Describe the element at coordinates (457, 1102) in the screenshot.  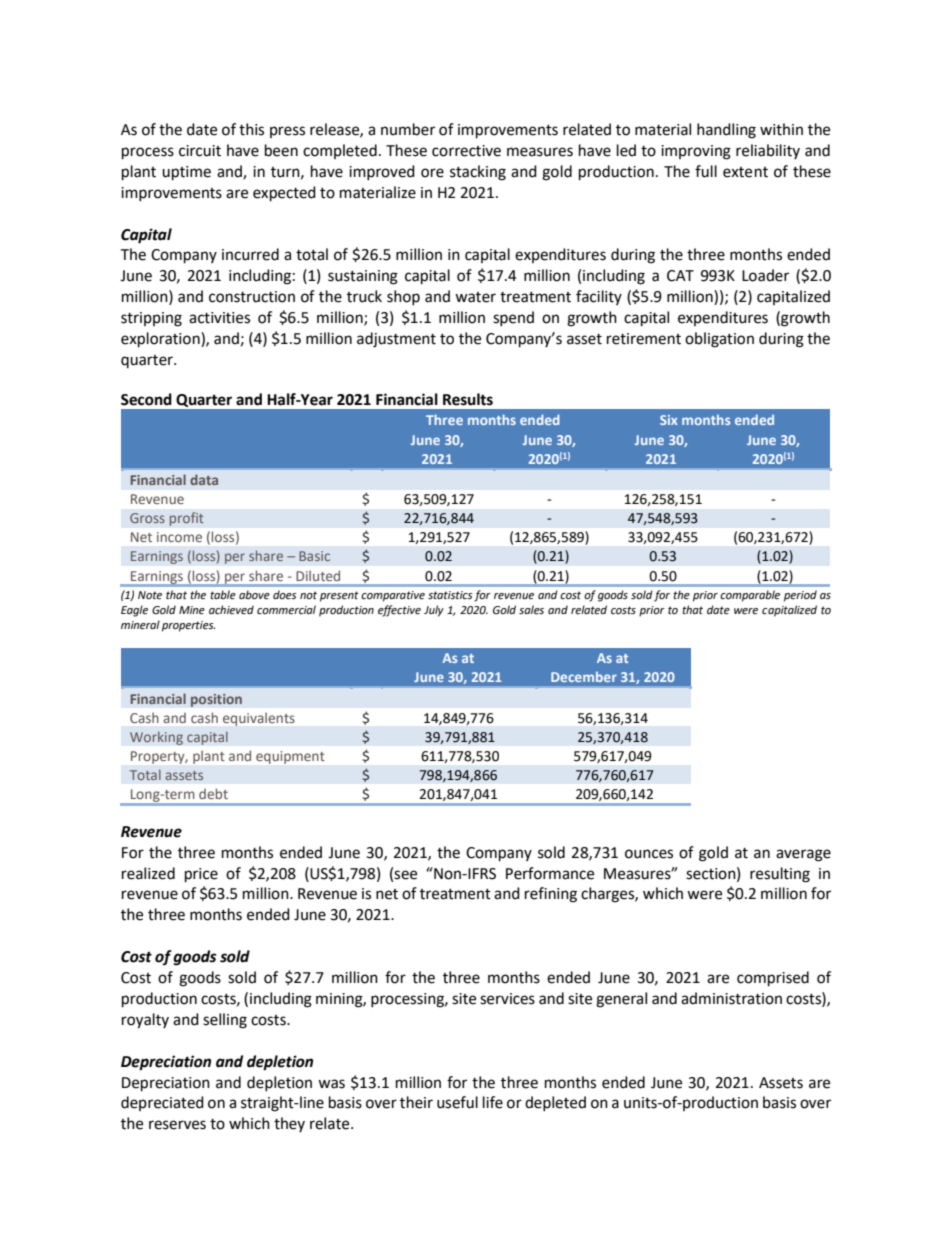
I see `useful` at that location.
